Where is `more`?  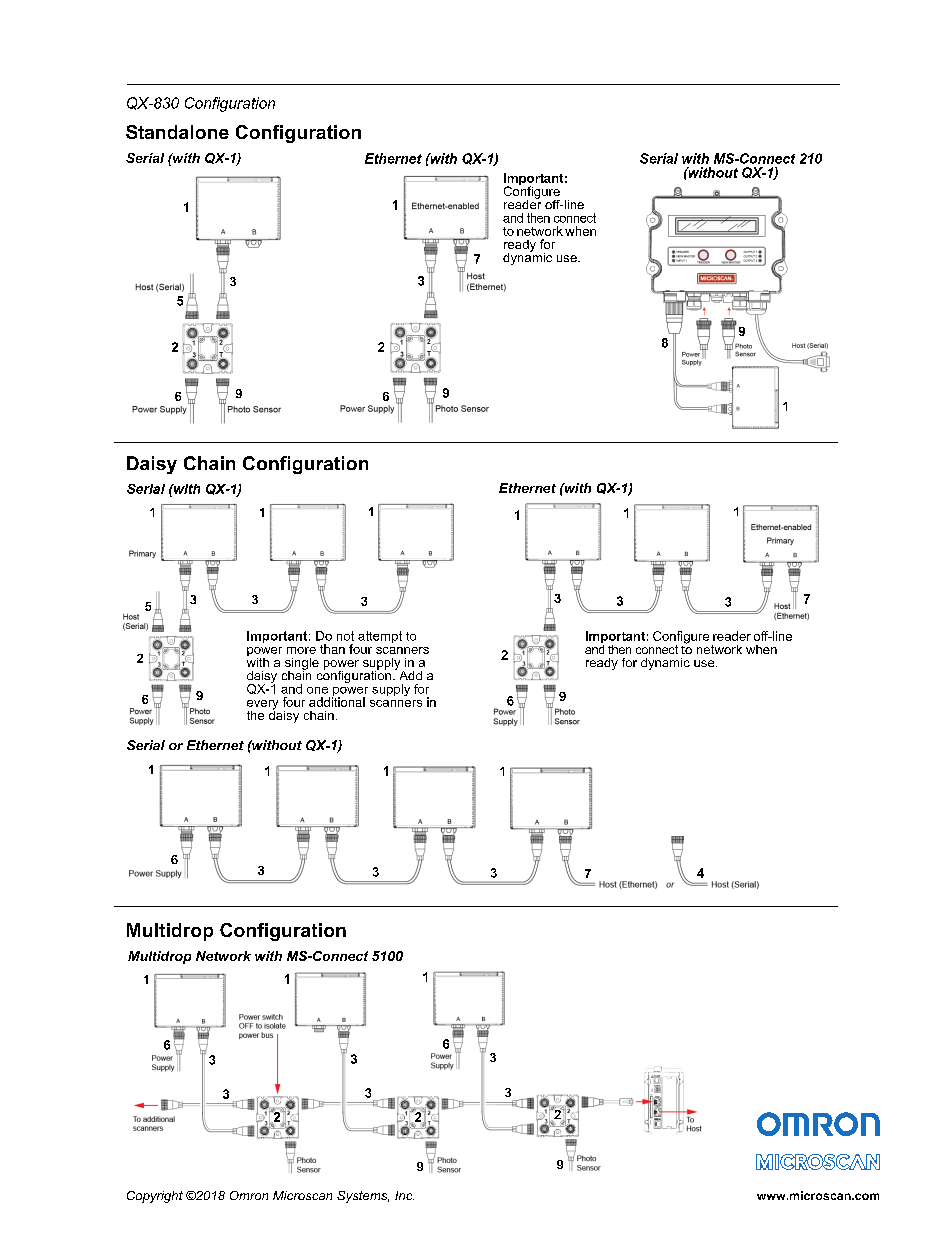
more is located at coordinates (301, 650).
